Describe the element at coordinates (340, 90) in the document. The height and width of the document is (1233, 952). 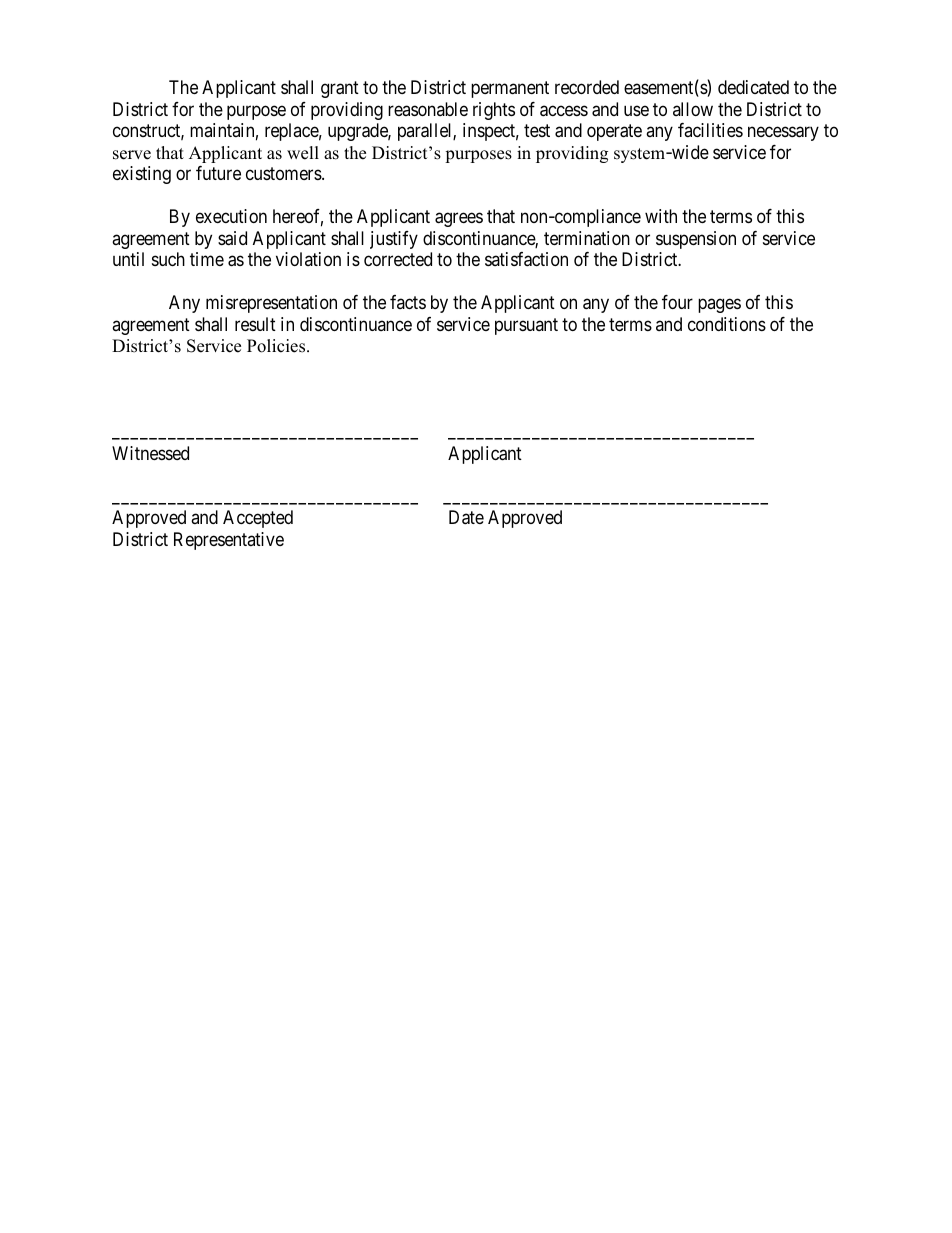
I see `grant` at that location.
